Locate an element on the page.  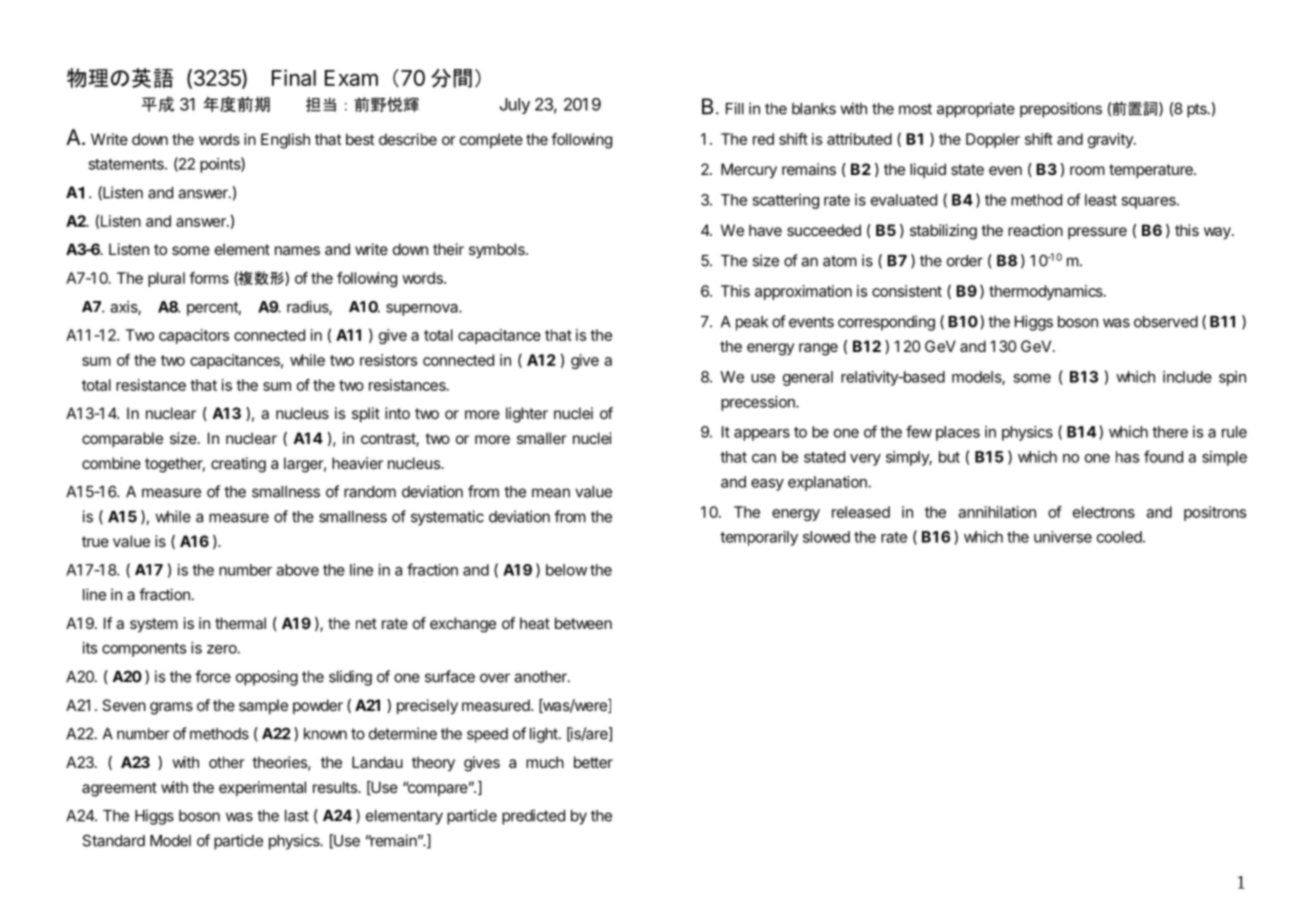
prepositions is located at coordinates (1061, 110).
